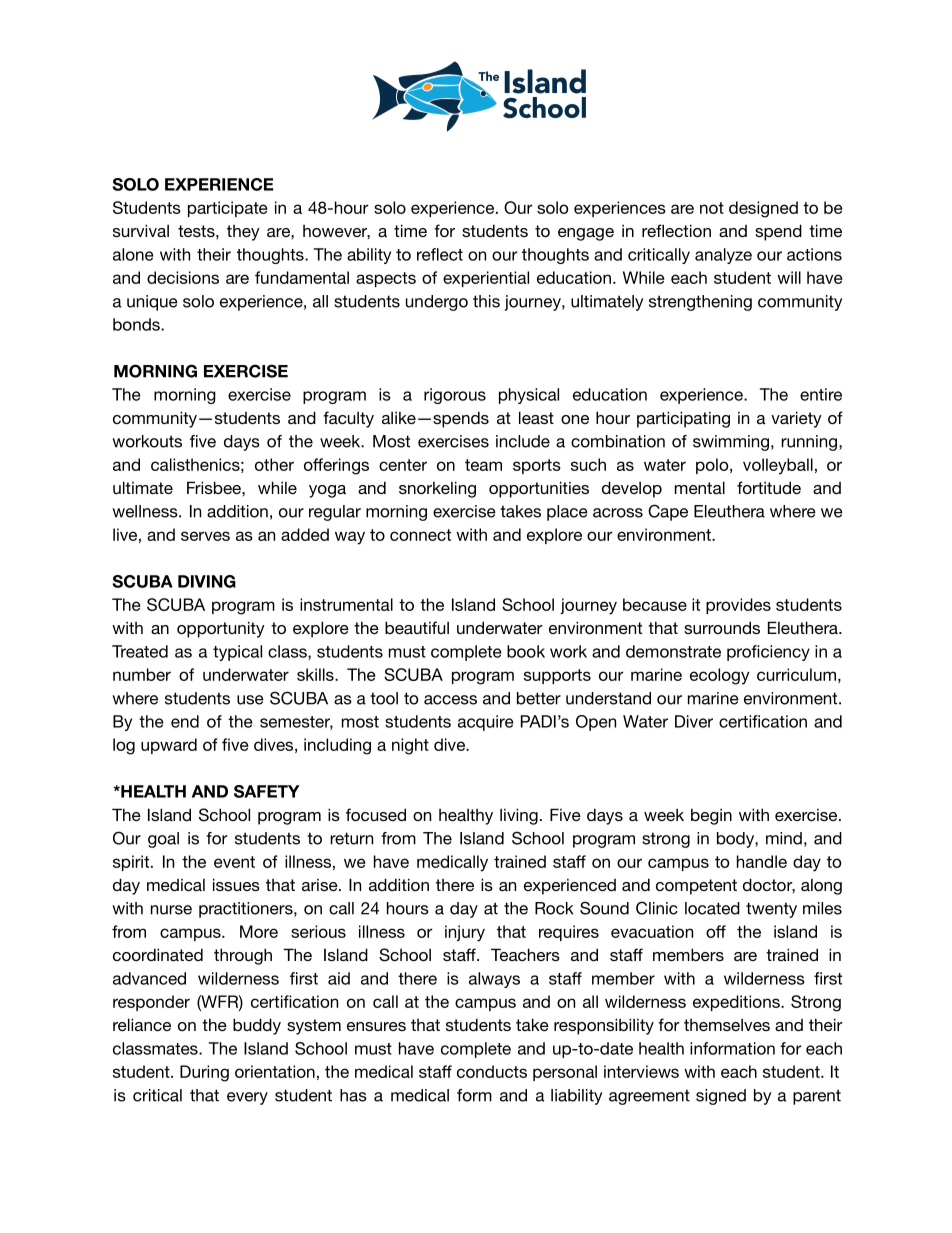 The width and height of the document is (952, 1233). I want to click on they, so click(243, 233).
